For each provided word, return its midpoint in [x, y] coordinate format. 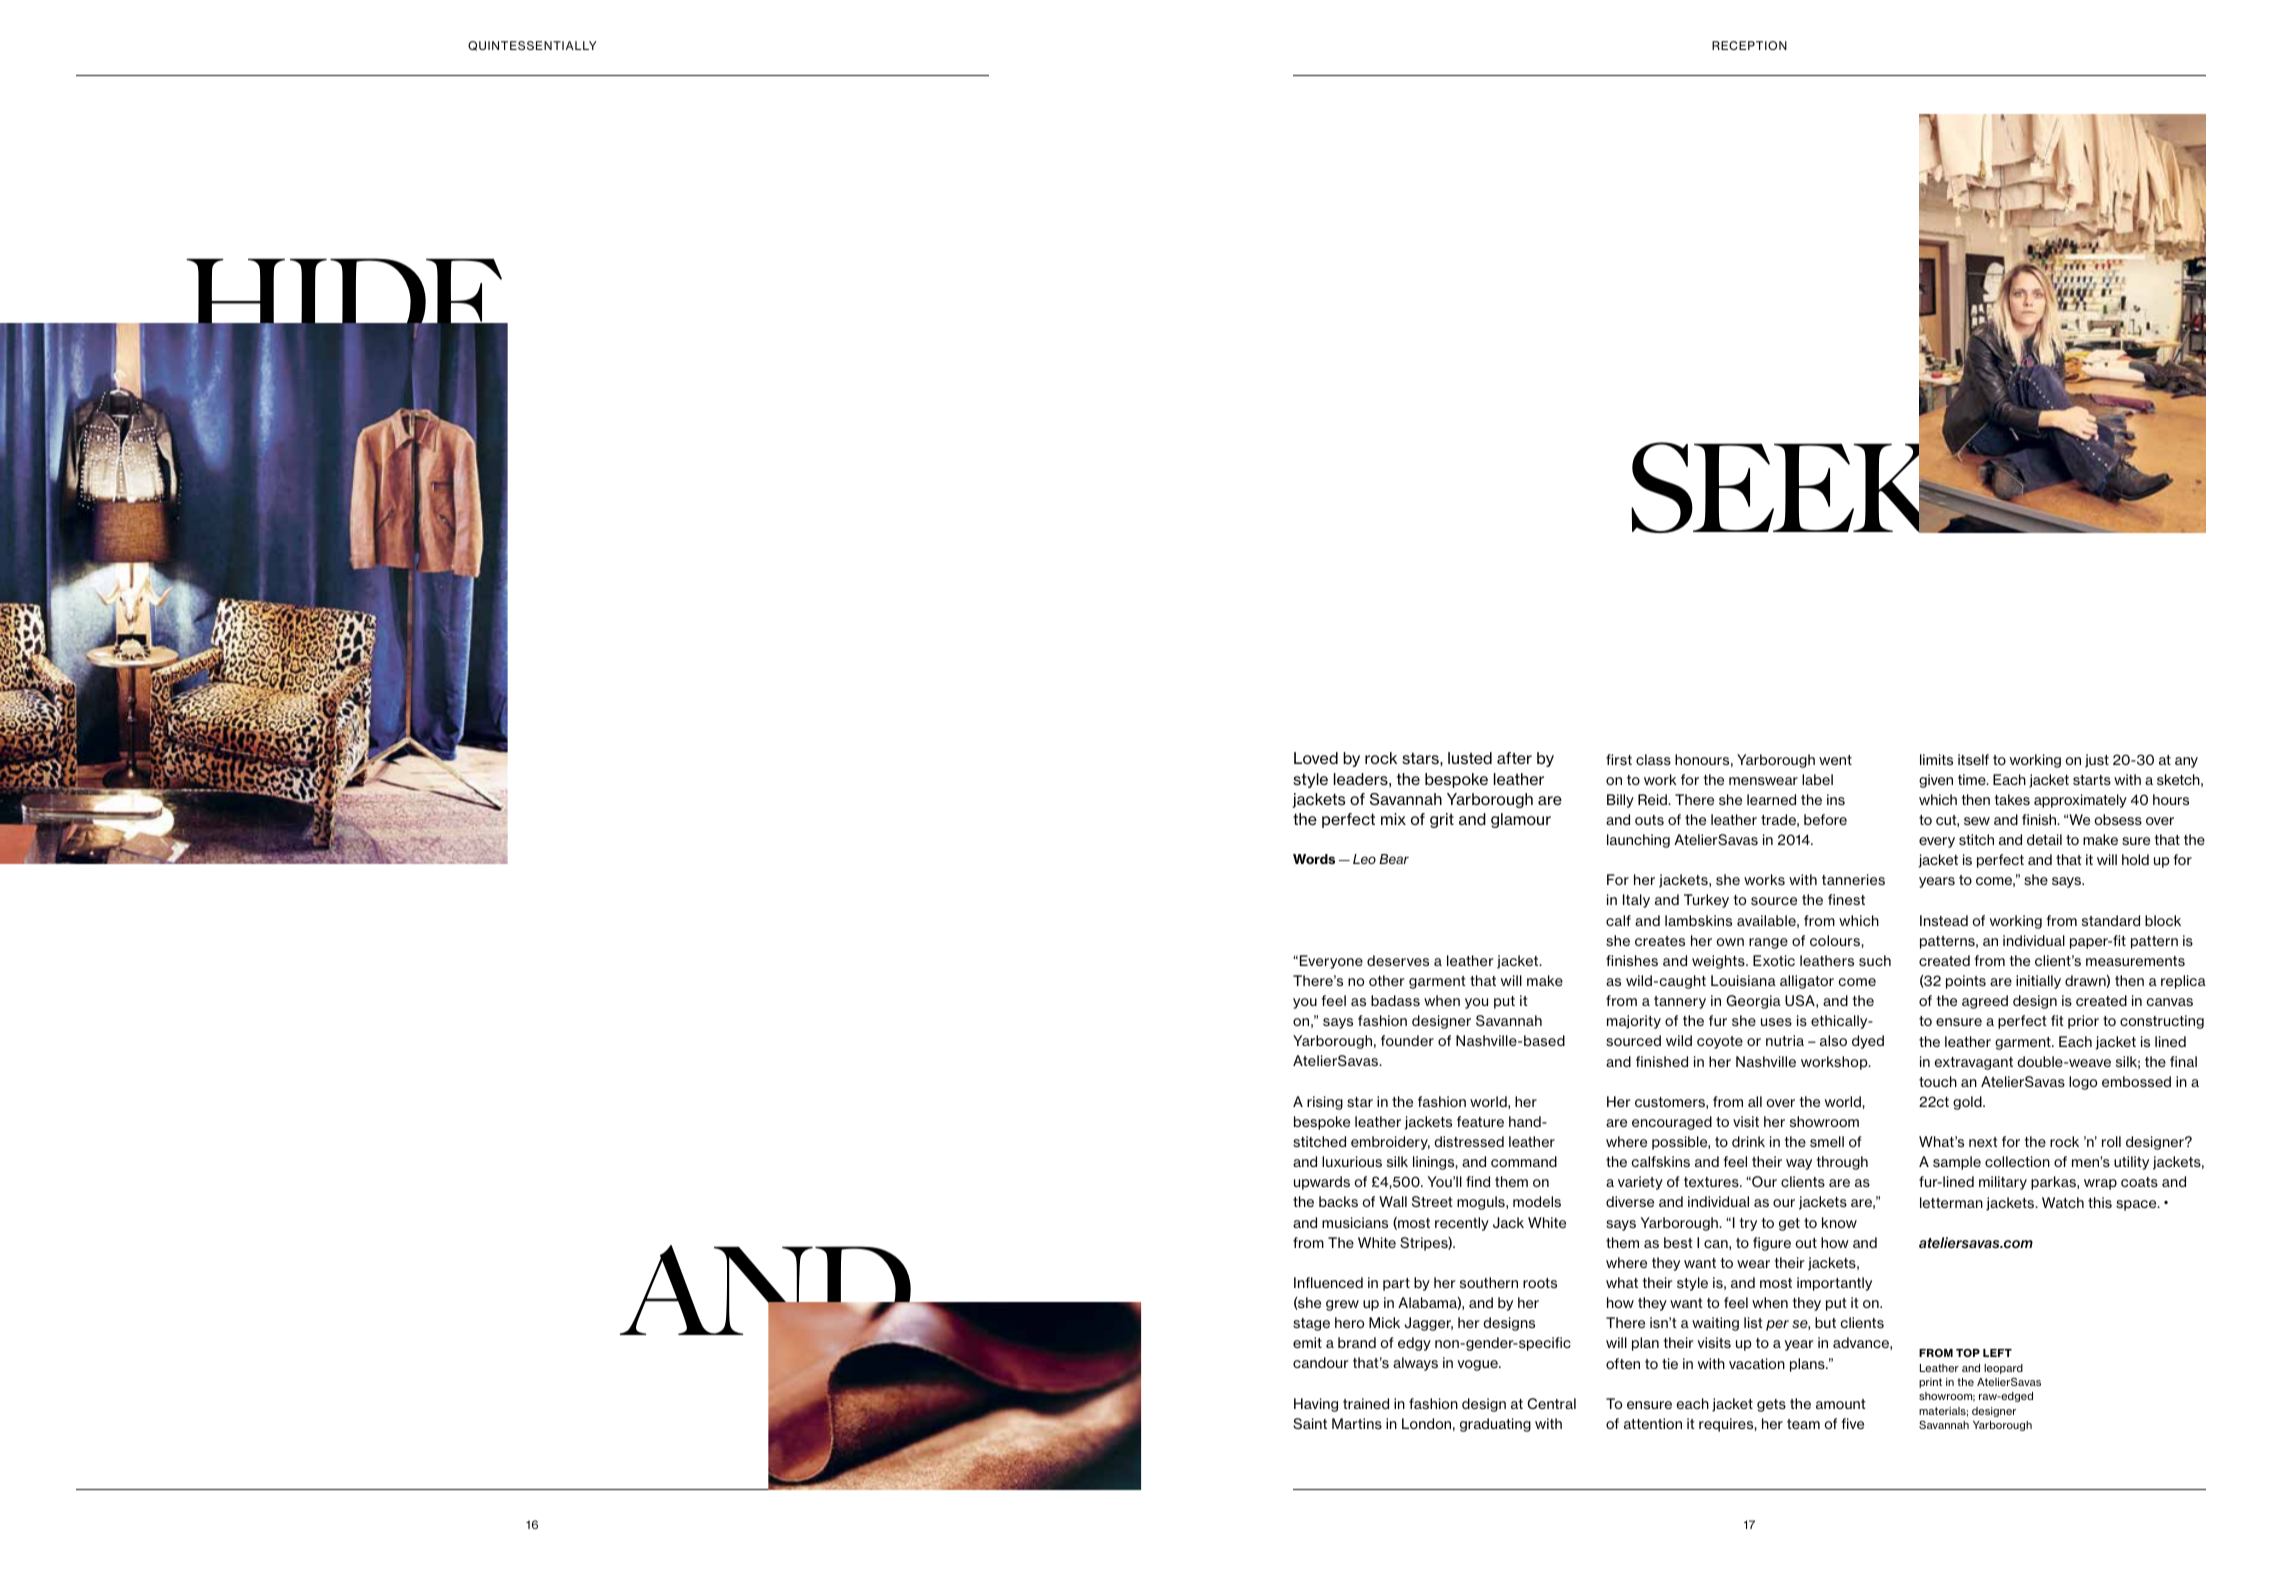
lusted [1470, 758]
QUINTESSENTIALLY [532, 46]
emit [1307, 1342]
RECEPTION [1749, 45]
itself [1973, 759]
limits [1936, 759]
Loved [1316, 758]
